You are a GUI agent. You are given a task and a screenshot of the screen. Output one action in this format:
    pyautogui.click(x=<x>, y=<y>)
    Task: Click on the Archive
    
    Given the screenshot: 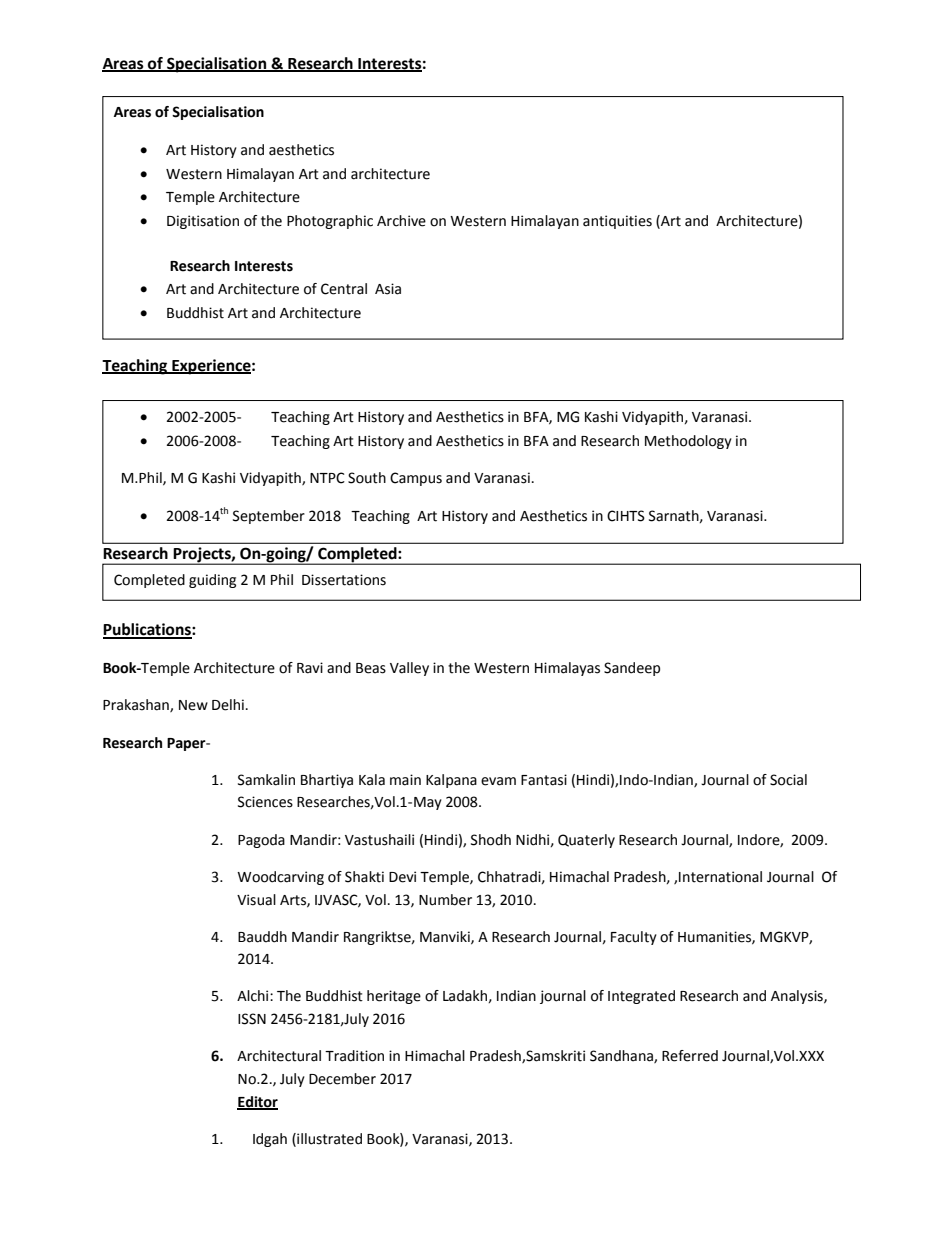 What is the action you would take?
    pyautogui.click(x=401, y=221)
